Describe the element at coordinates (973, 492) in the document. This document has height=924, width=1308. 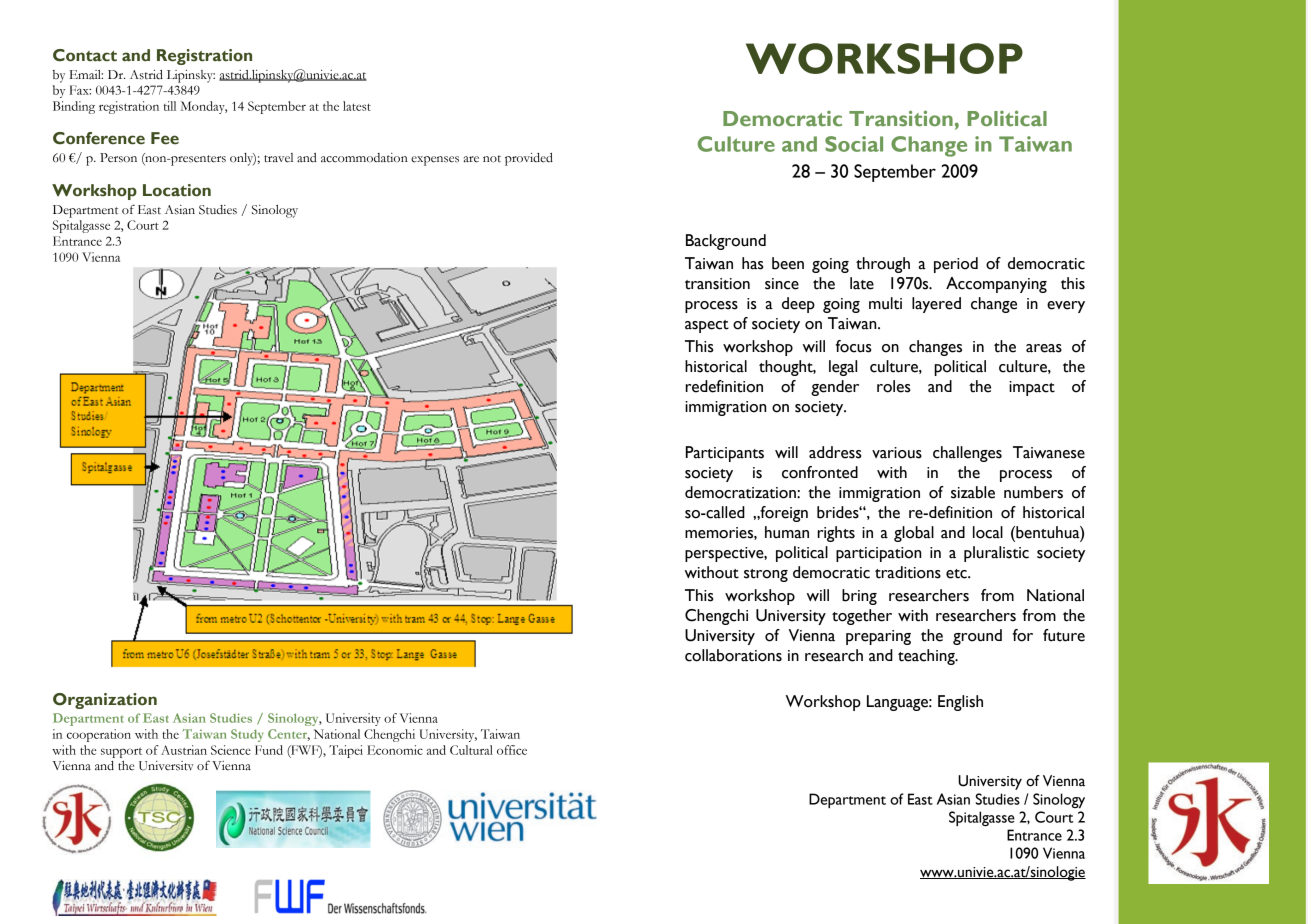
I see `sizable` at that location.
